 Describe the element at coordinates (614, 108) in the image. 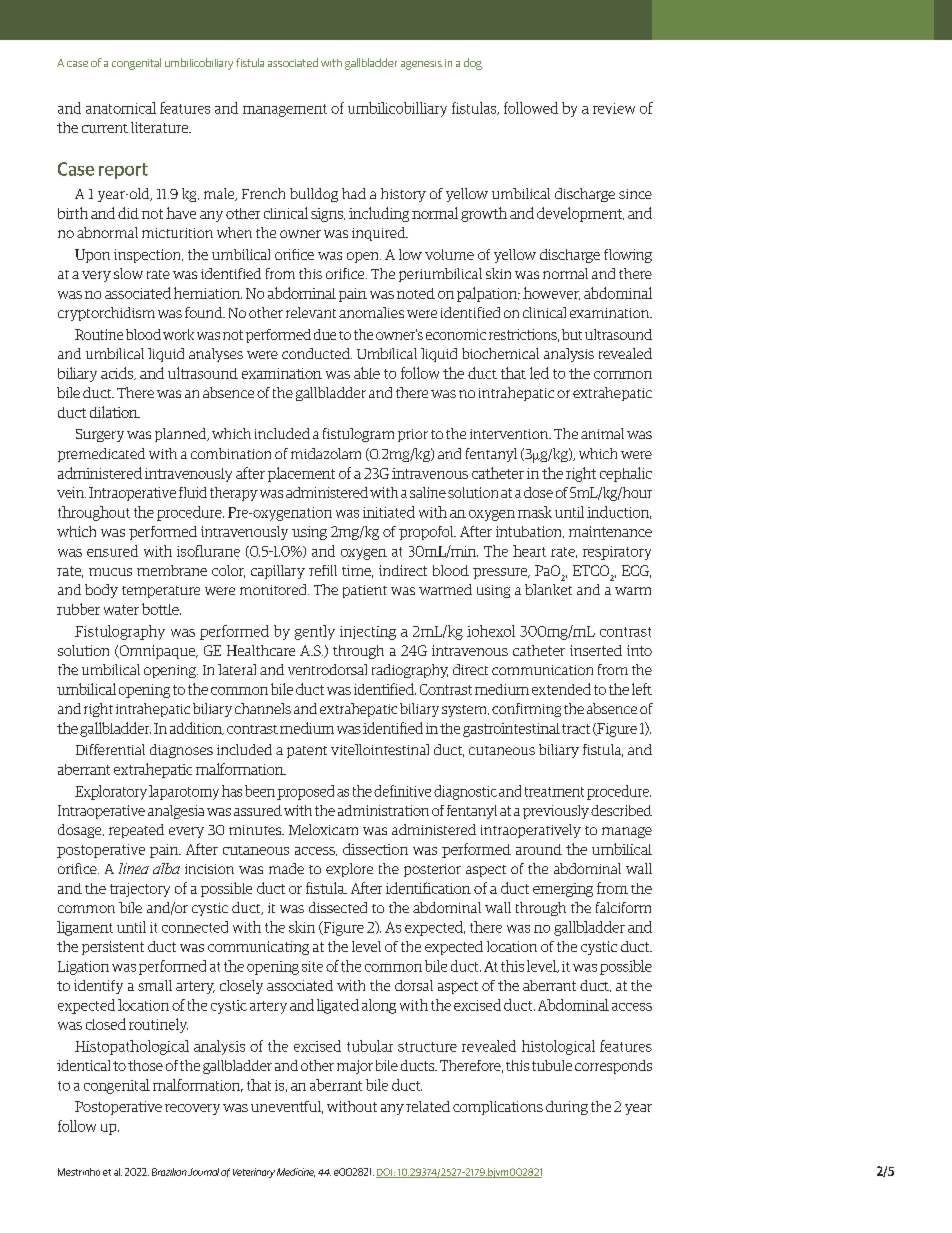

I see `review` at that location.
